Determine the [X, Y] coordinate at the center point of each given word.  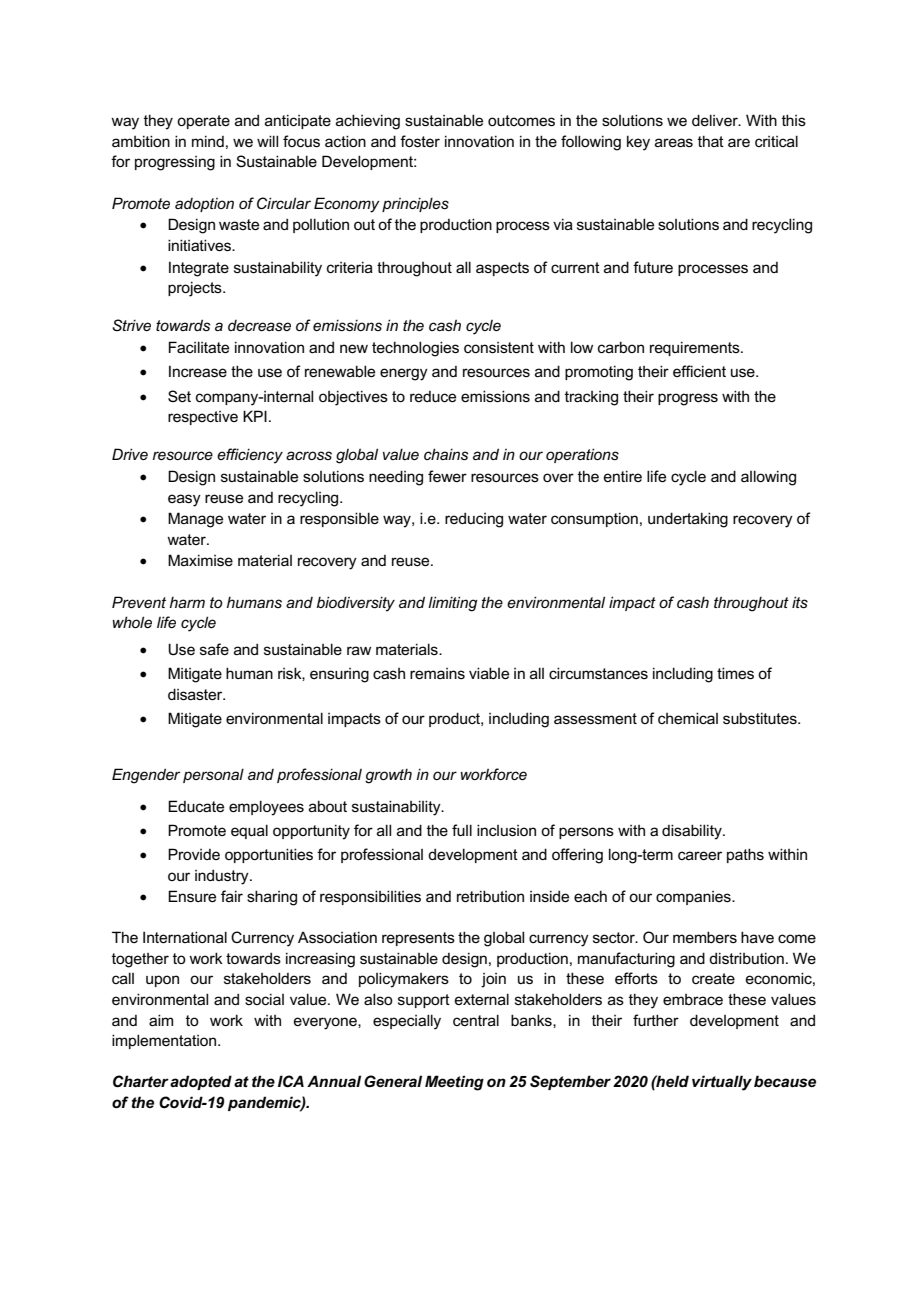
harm [187, 602]
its [800, 602]
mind [208, 141]
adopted [201, 1082]
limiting [452, 604]
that [711, 141]
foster [420, 141]
